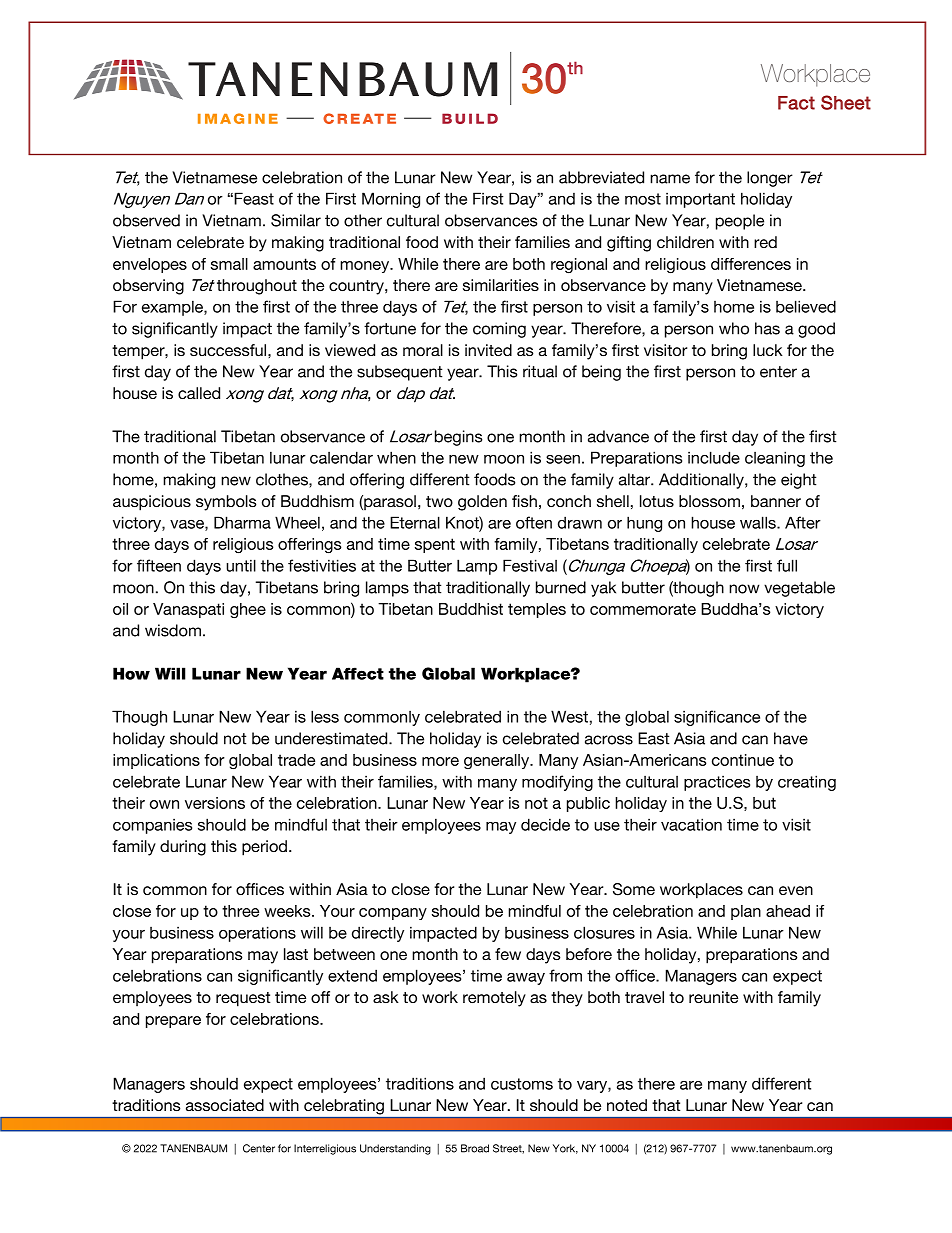 Image resolution: width=952 pixels, height=1233 pixels. What do you see at coordinates (796, 890) in the screenshot?
I see `even` at bounding box center [796, 890].
